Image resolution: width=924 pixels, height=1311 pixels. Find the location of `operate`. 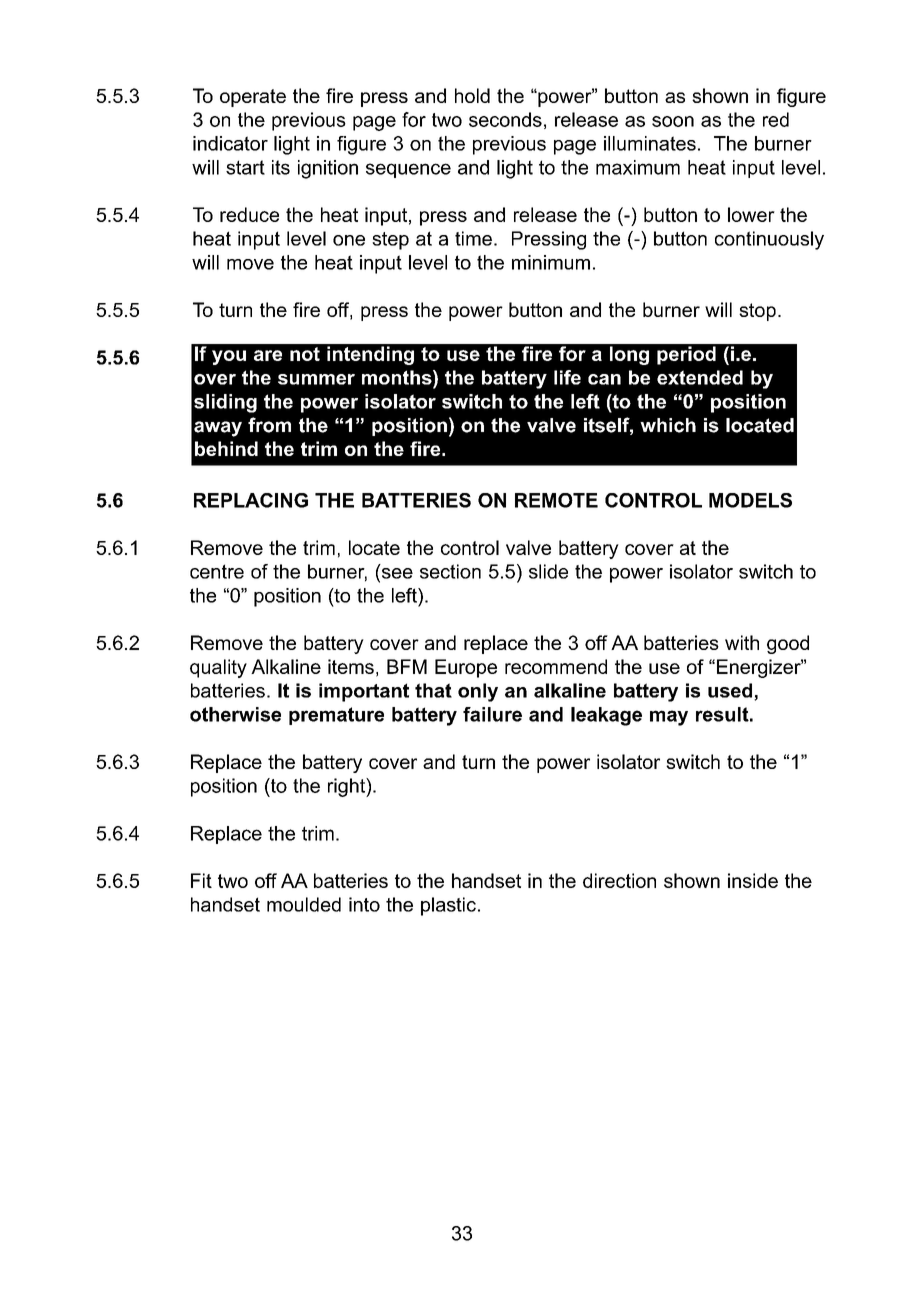

operate is located at coordinates (253, 98).
